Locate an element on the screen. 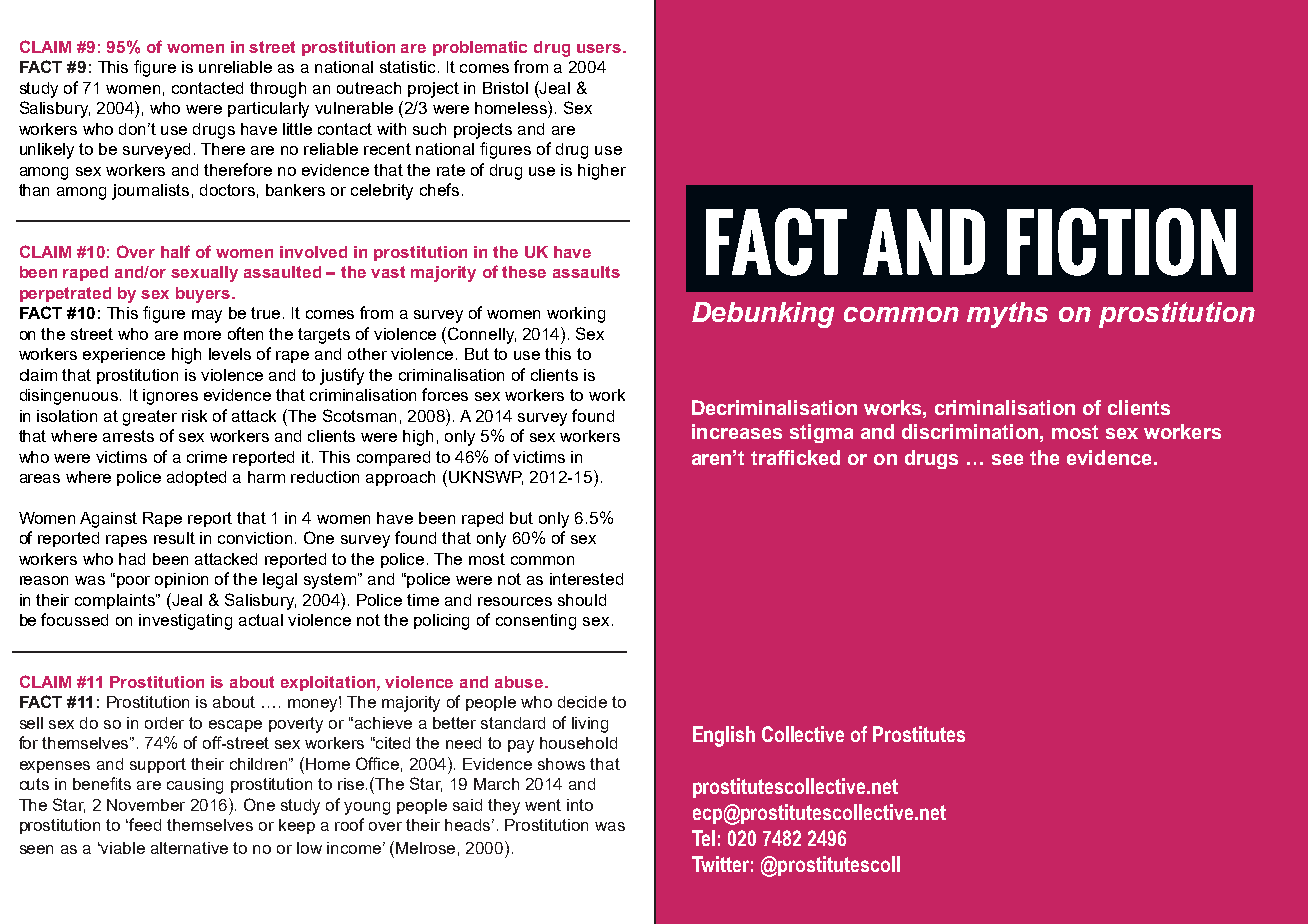 The height and width of the screenshot is (924, 1308). Connelly is located at coordinates (482, 335).
